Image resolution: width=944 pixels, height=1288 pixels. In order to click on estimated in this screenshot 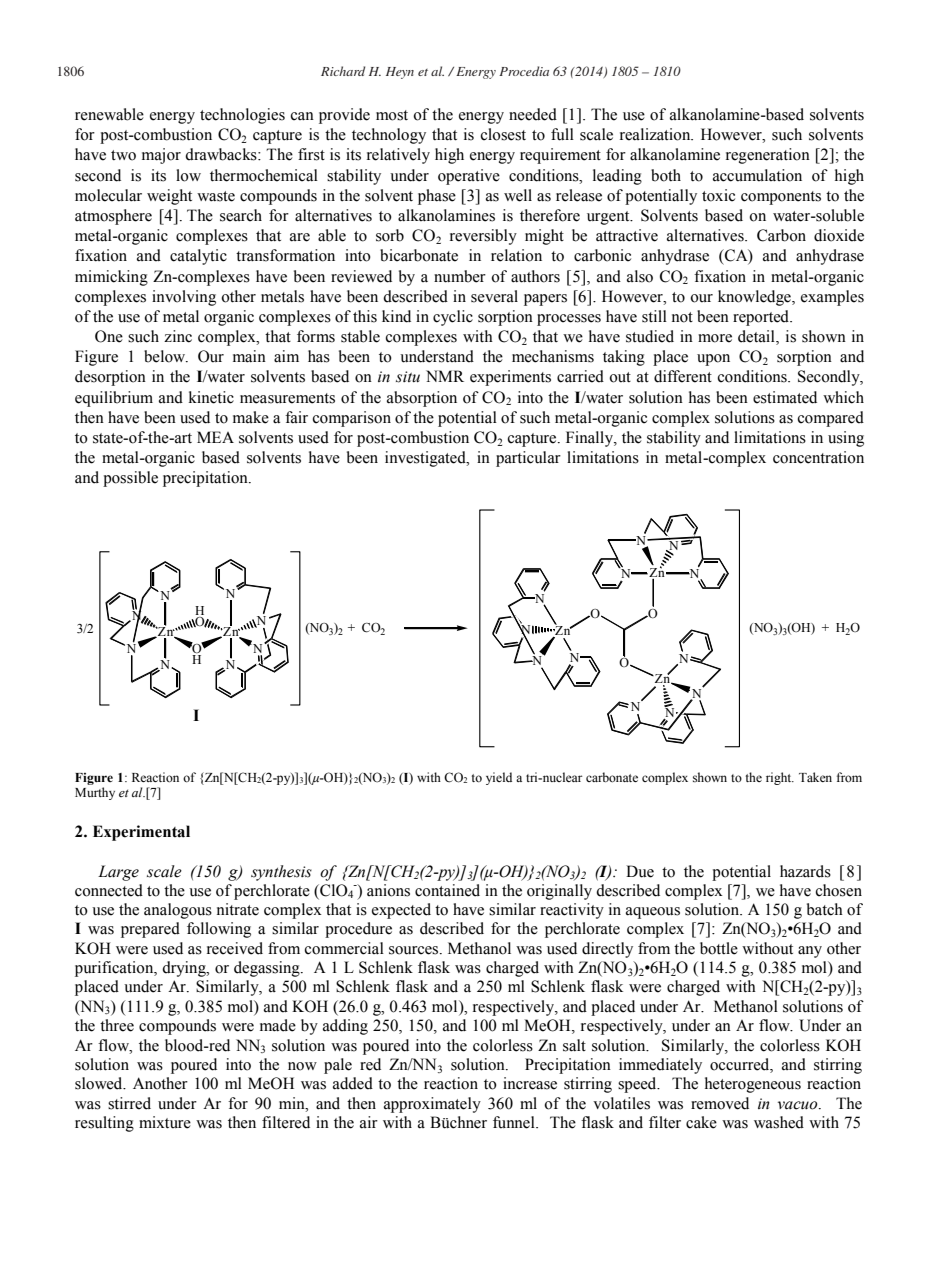, I will do `click(785, 397)`.
